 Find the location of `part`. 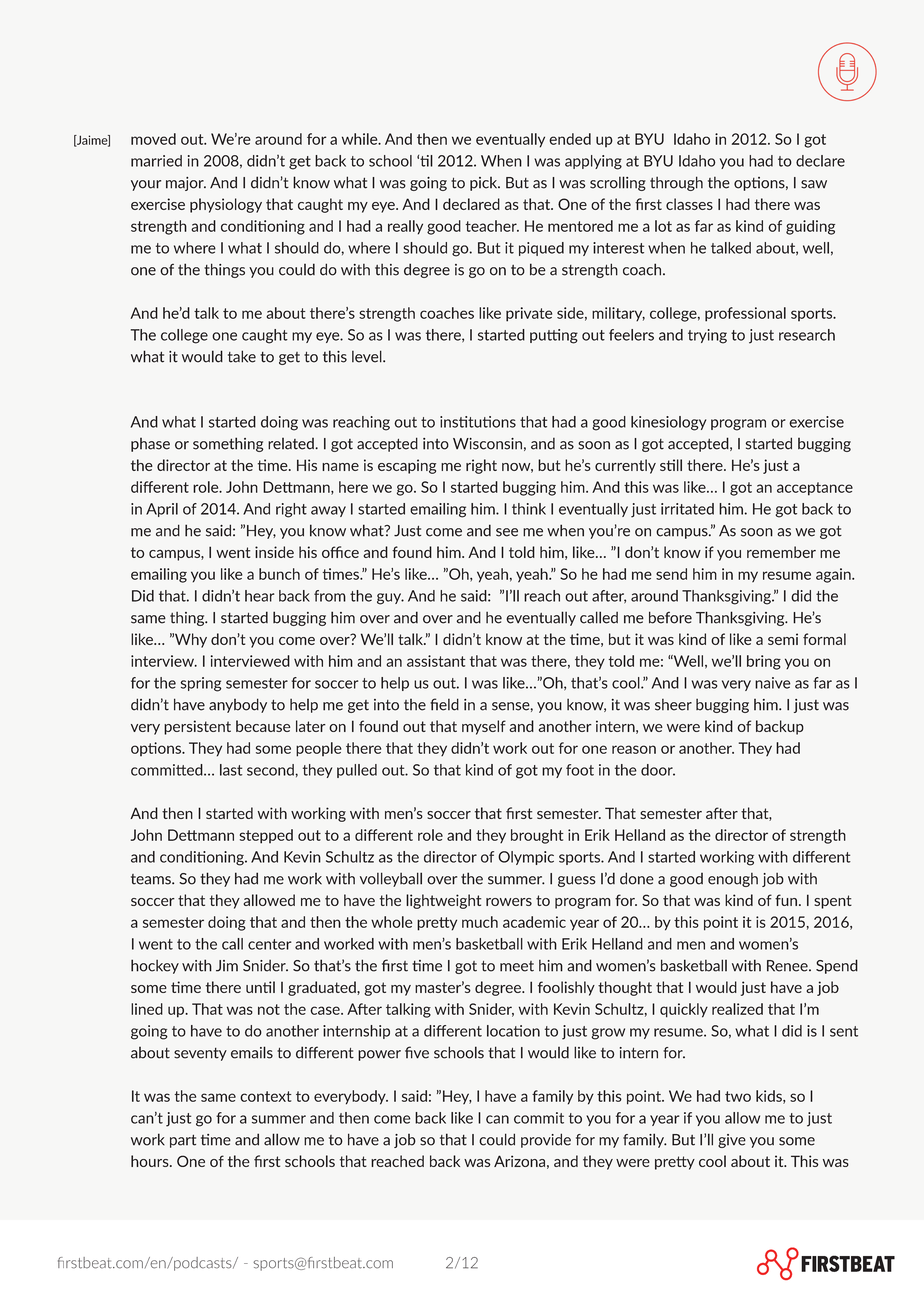

part is located at coordinates (183, 1141).
